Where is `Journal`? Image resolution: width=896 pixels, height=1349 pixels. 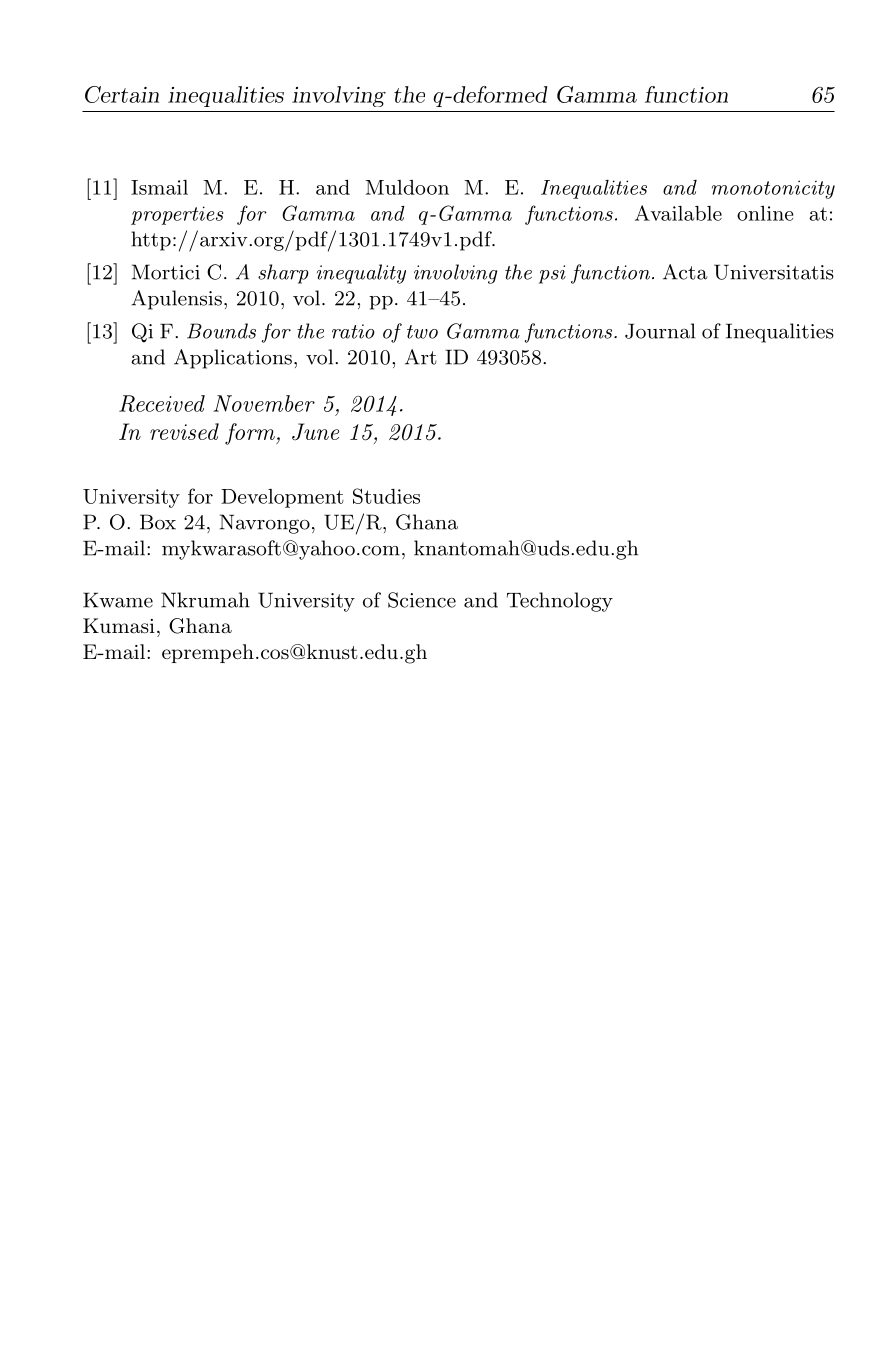 Journal is located at coordinates (660, 331).
